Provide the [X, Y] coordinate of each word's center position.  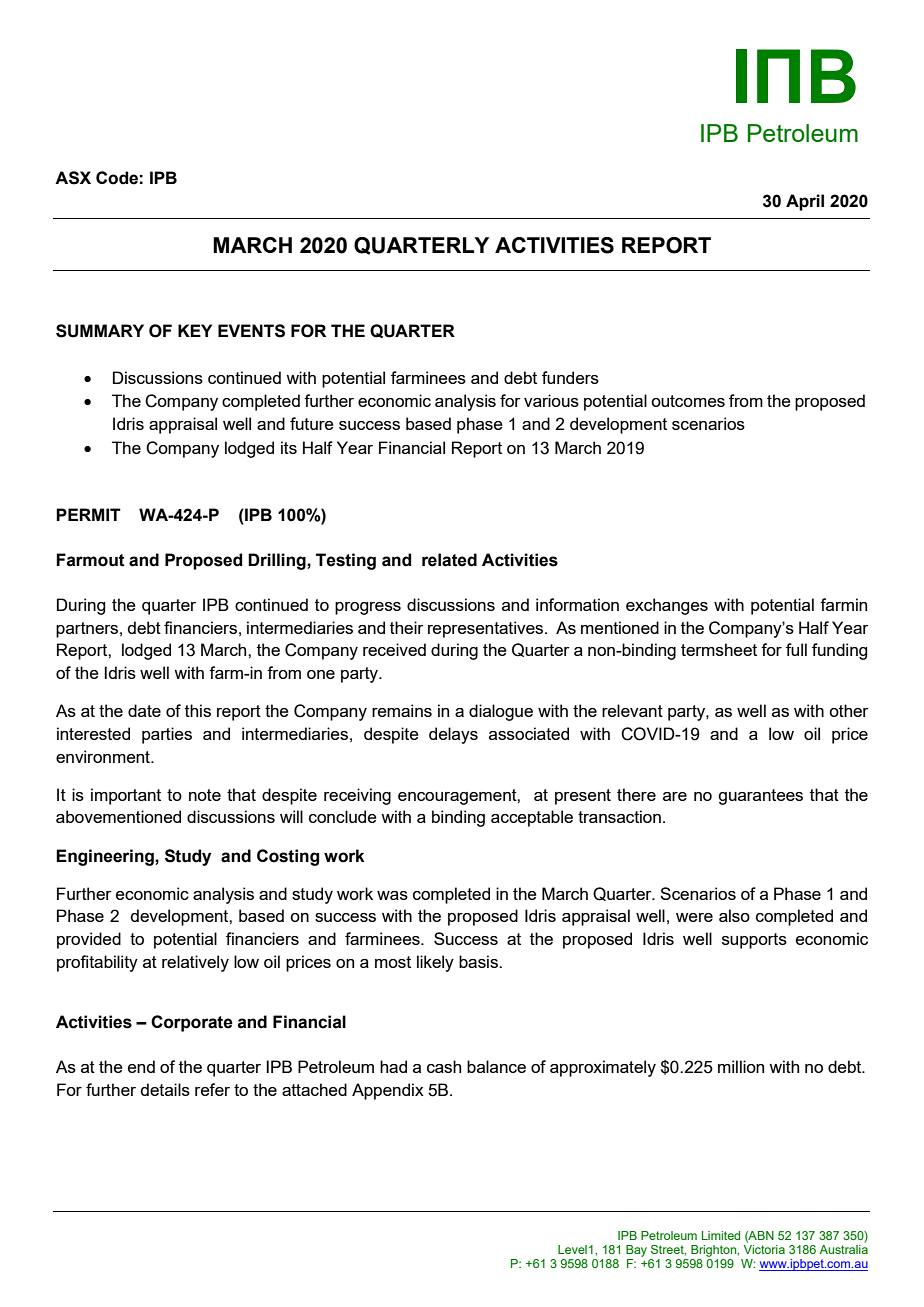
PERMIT [88, 514]
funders [570, 377]
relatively [195, 963]
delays [453, 735]
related [449, 560]
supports [754, 941]
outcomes [688, 401]
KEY [195, 330]
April [805, 202]
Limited [721, 1235]
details [165, 1089]
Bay [636, 1251]
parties [167, 735]
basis [479, 961]
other [849, 710]
